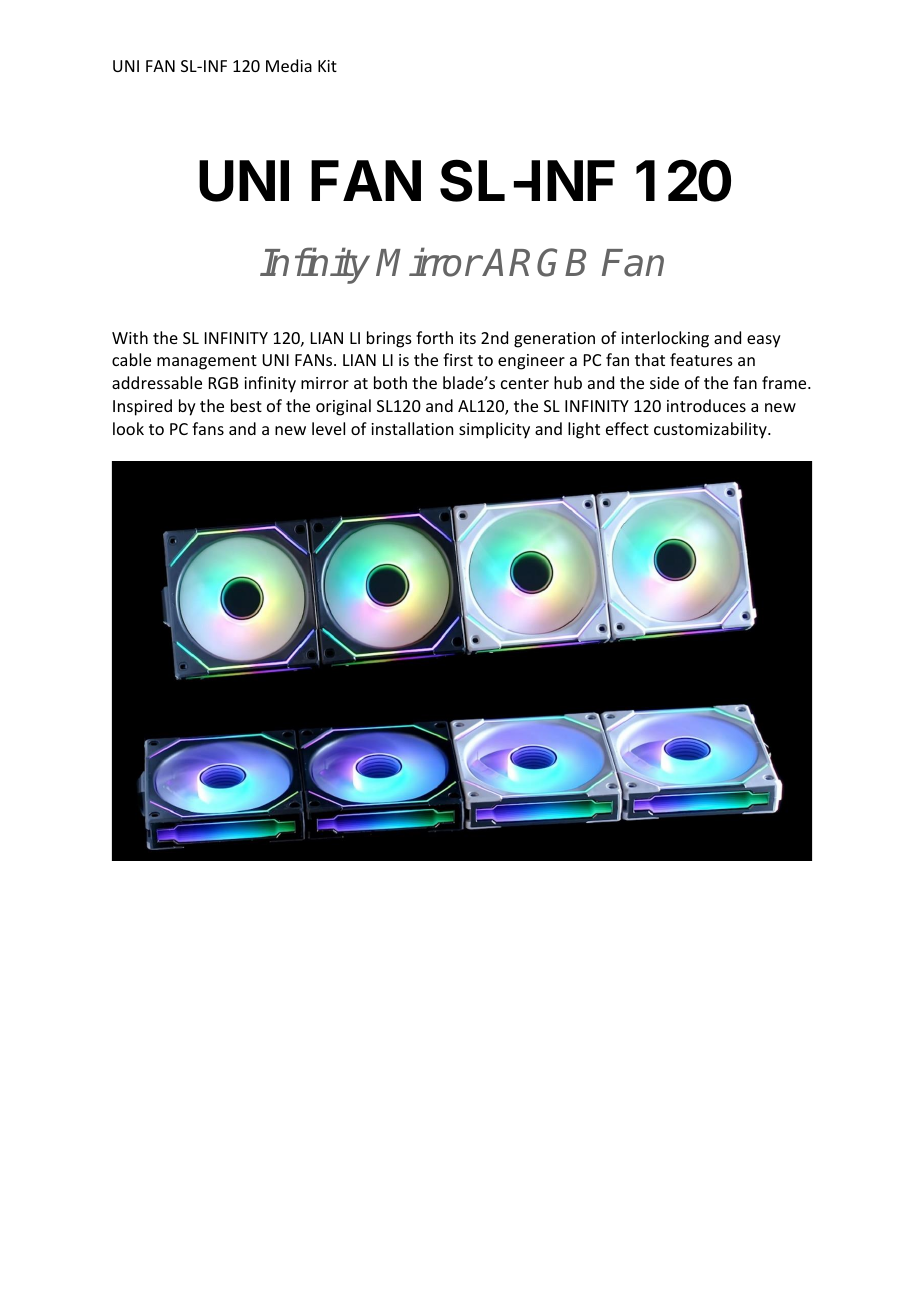 This screenshot has width=924, height=1309. I want to click on interlocking, so click(665, 339).
